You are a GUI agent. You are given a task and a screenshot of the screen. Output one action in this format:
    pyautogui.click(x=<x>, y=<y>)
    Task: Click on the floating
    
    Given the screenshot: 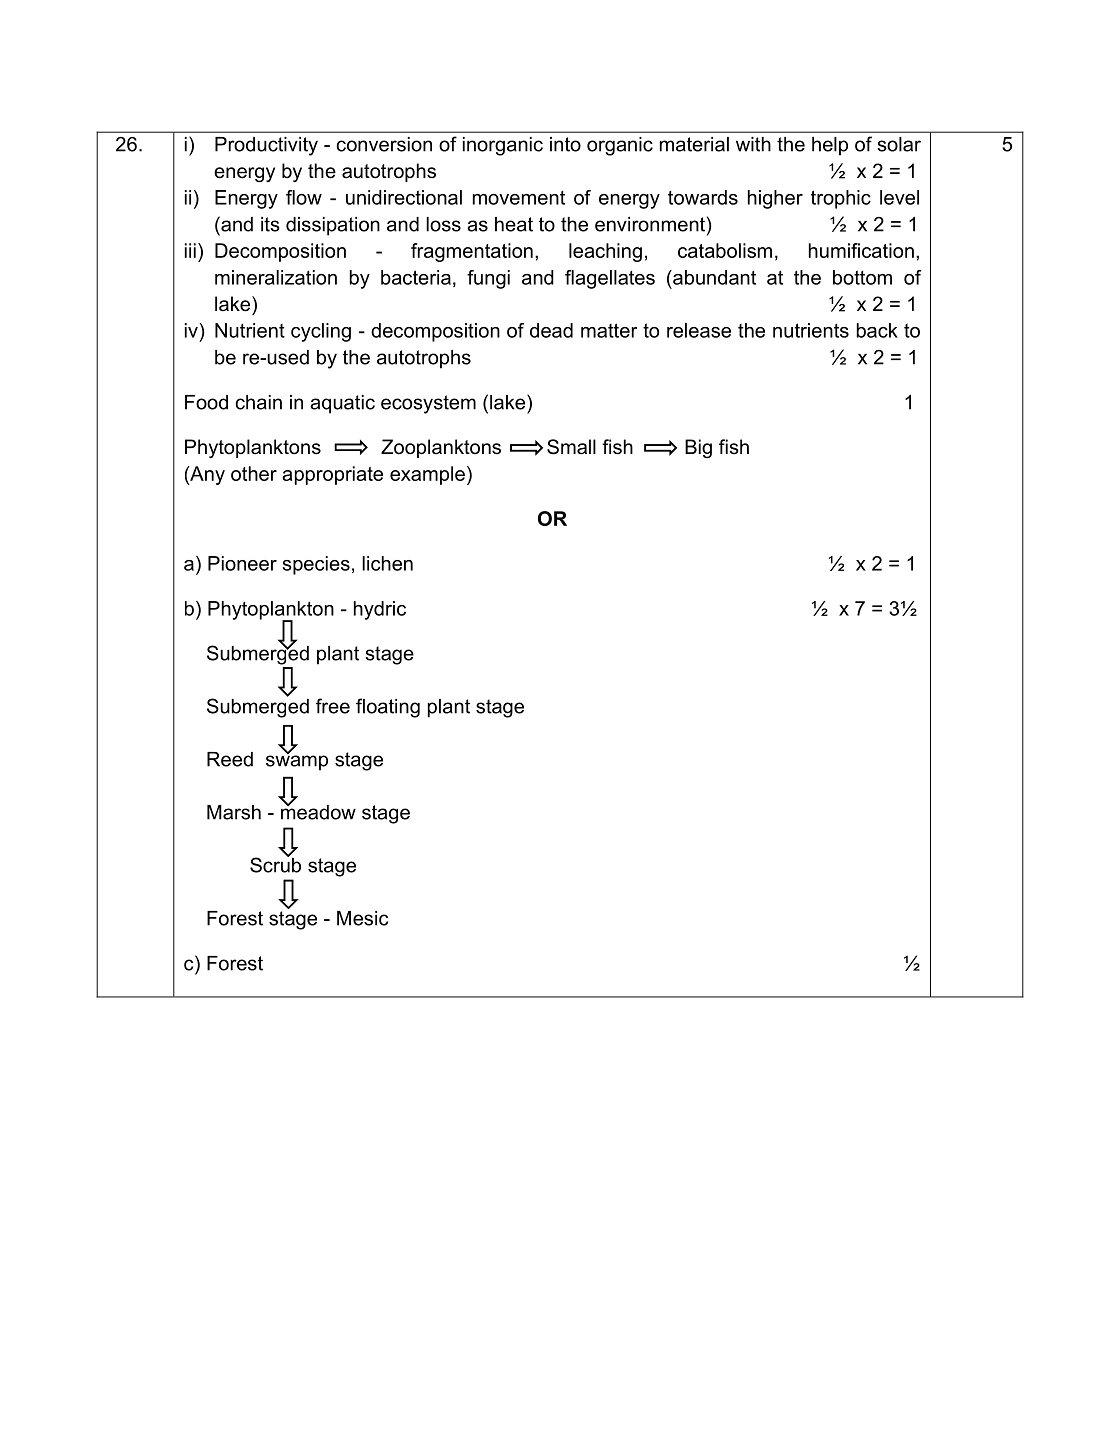 What is the action you would take?
    pyautogui.click(x=388, y=708)
